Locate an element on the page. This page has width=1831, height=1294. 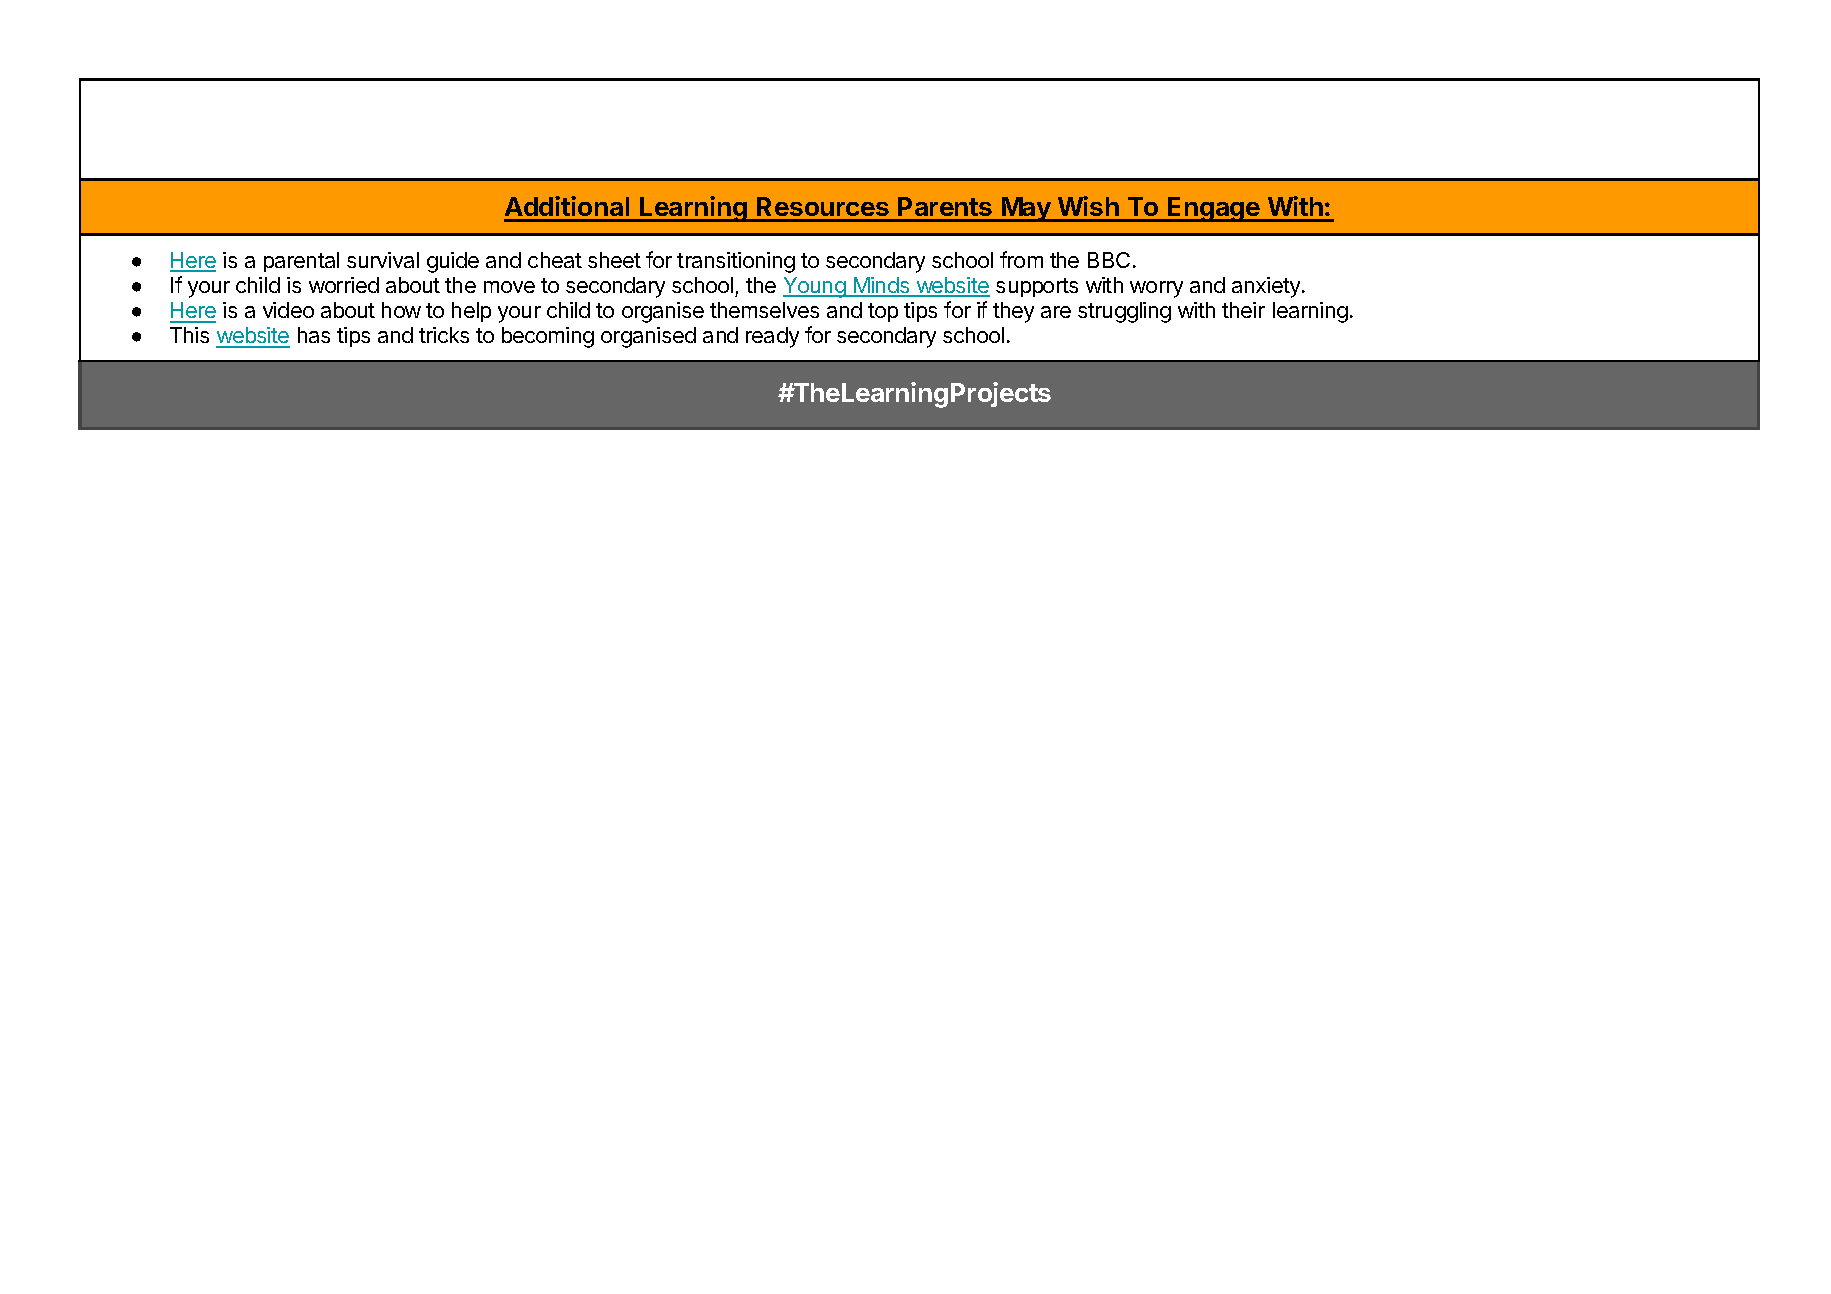
Engage is located at coordinates (1214, 209).
